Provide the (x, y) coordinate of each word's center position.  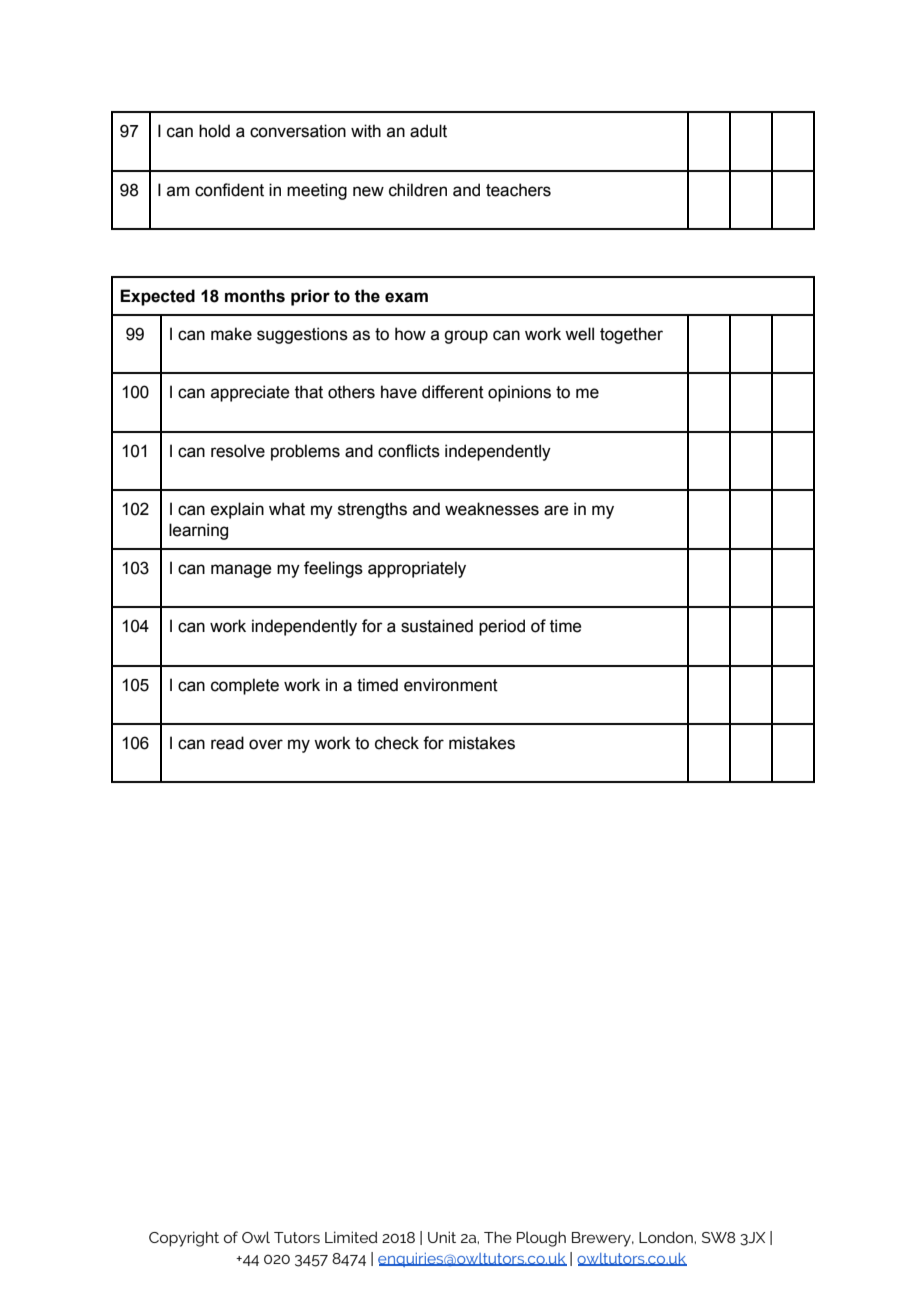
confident (229, 190)
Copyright (184, 1239)
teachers (518, 190)
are (556, 510)
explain (237, 510)
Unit (442, 1237)
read (227, 743)
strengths (372, 510)
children (418, 190)
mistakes (482, 743)
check (397, 743)
